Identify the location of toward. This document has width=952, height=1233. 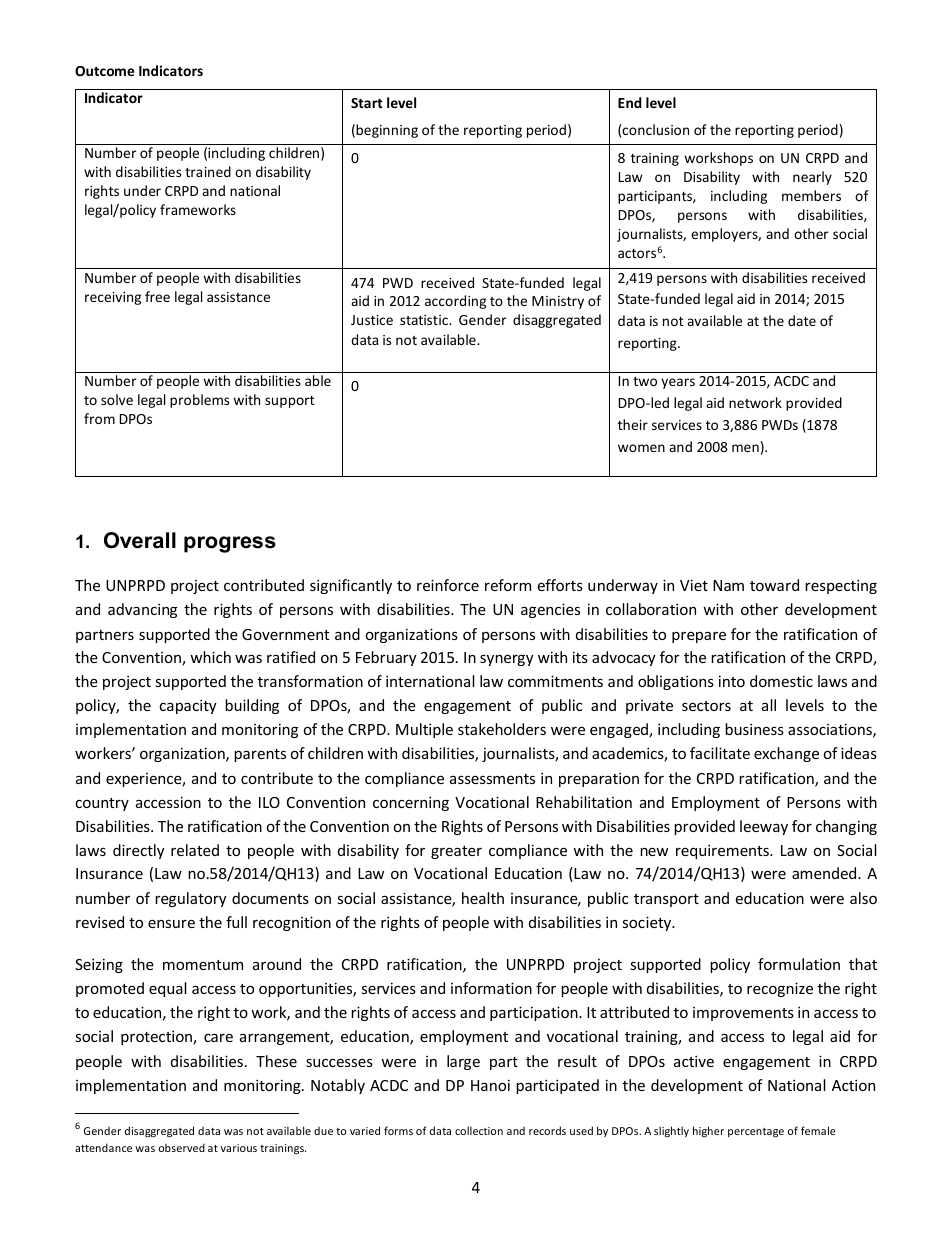
(774, 585).
